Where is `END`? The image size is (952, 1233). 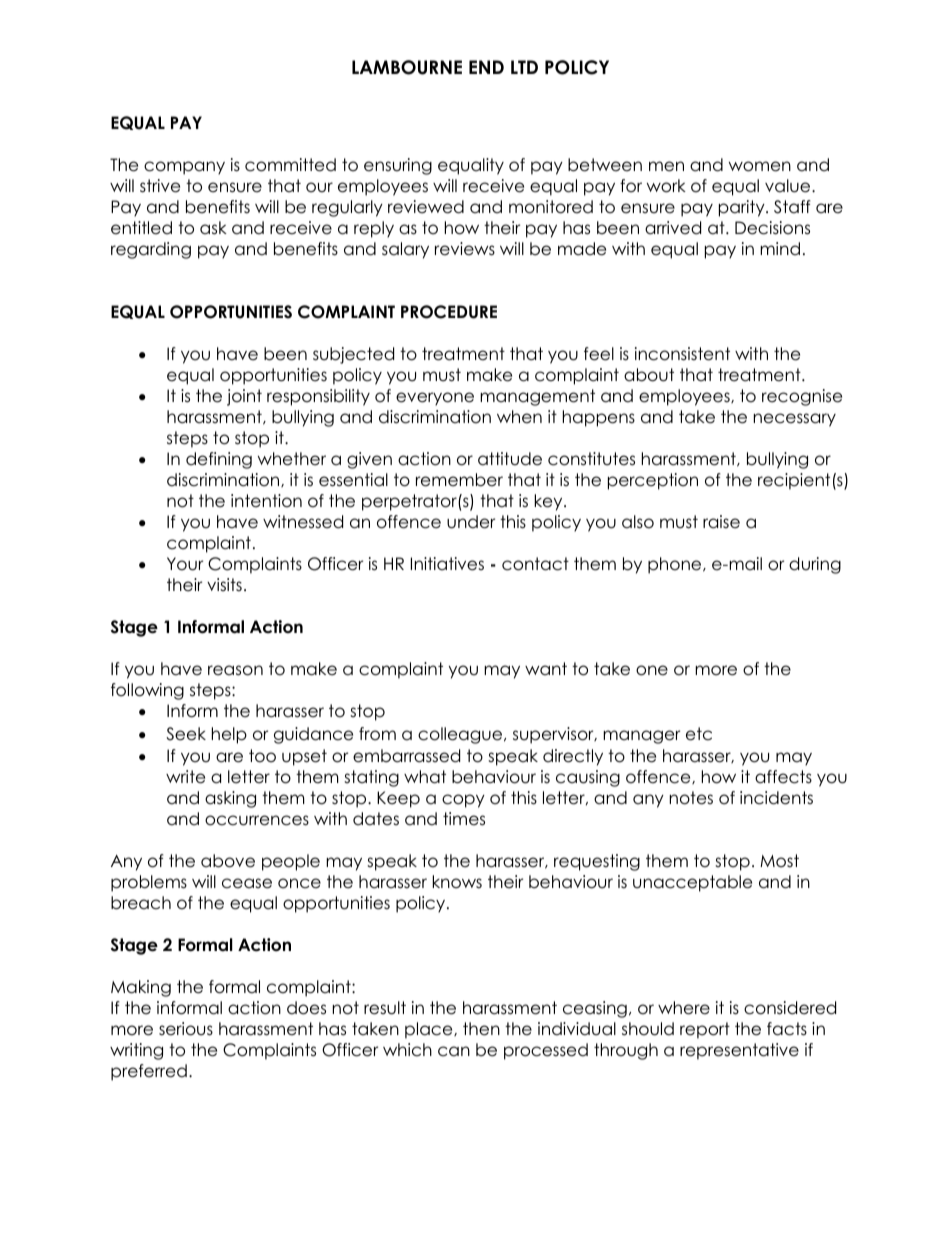 END is located at coordinates (486, 67).
